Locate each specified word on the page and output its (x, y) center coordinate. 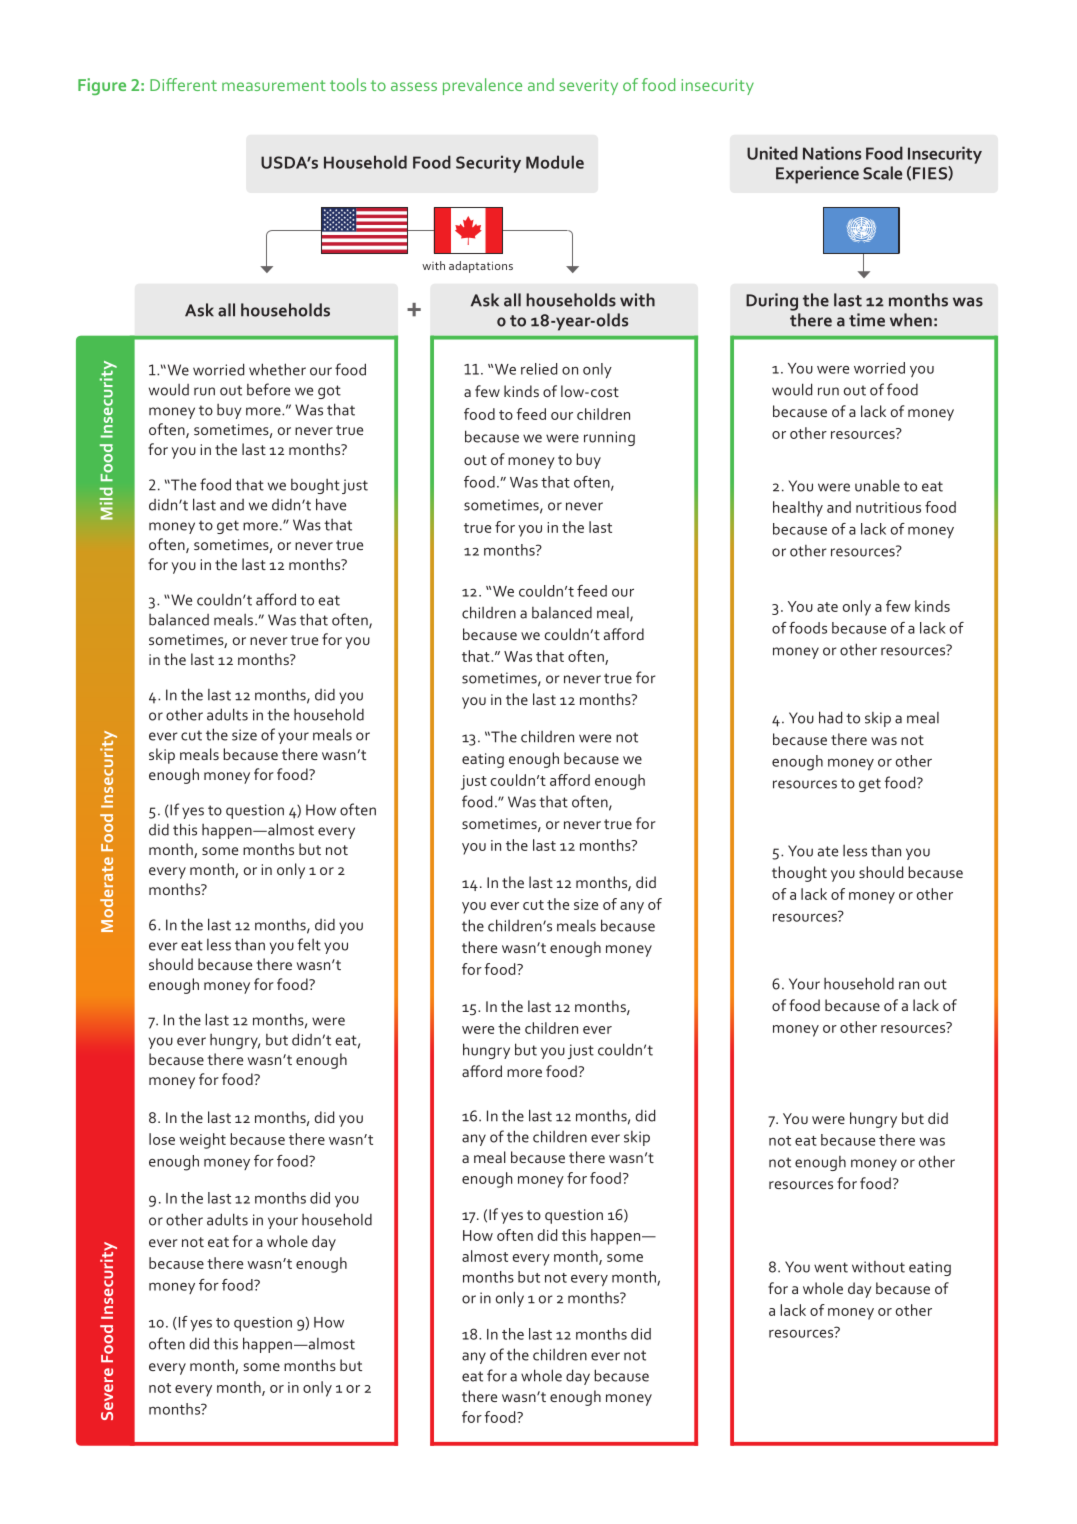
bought (315, 486)
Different (183, 84)
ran (909, 985)
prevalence (482, 86)
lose (162, 1139)
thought (799, 874)
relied (539, 369)
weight (202, 1141)
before (268, 389)
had (830, 717)
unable (877, 485)
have (331, 504)
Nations (832, 153)
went (831, 1267)
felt (309, 944)
